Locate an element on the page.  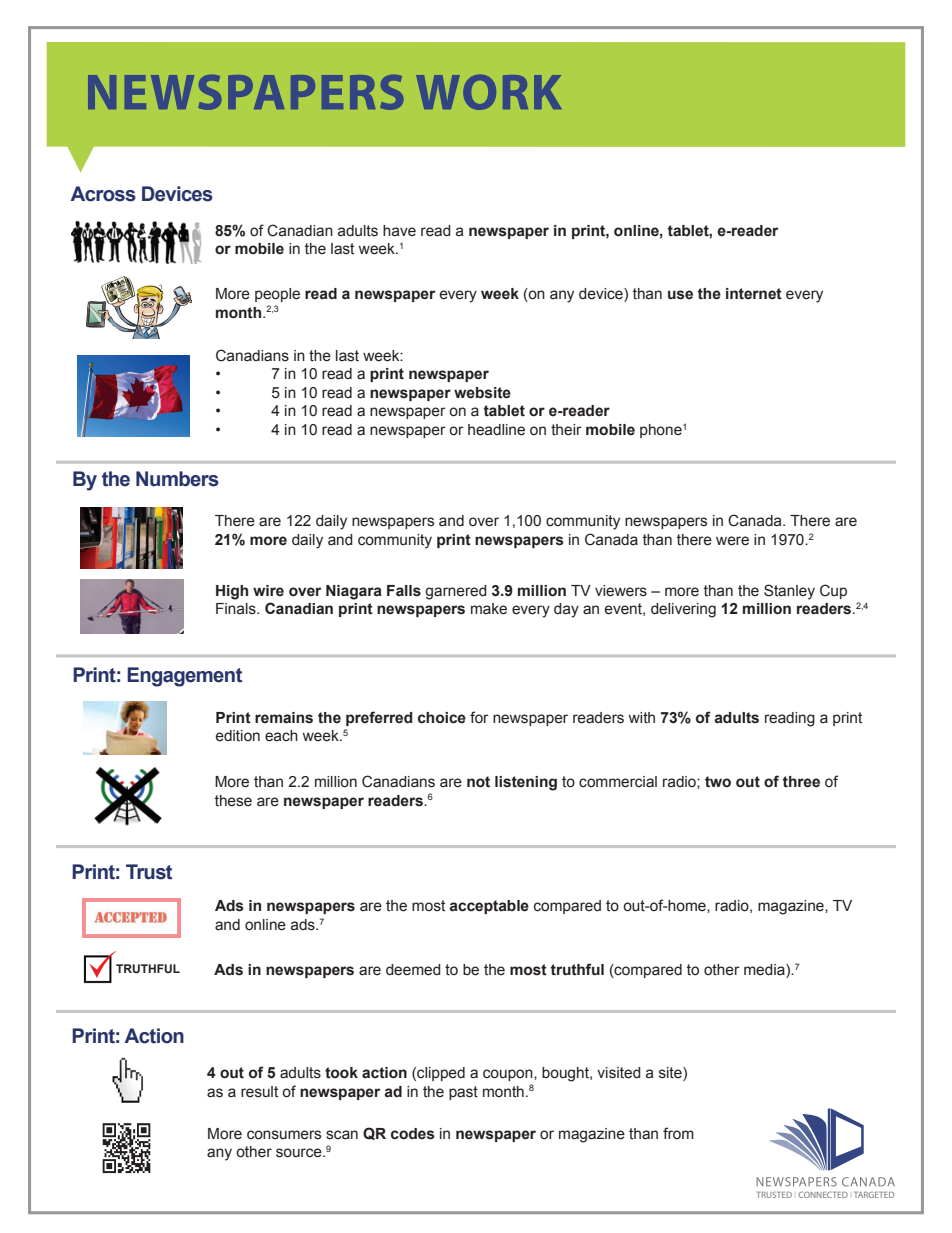
CONNECTED is located at coordinates (823, 1194).
